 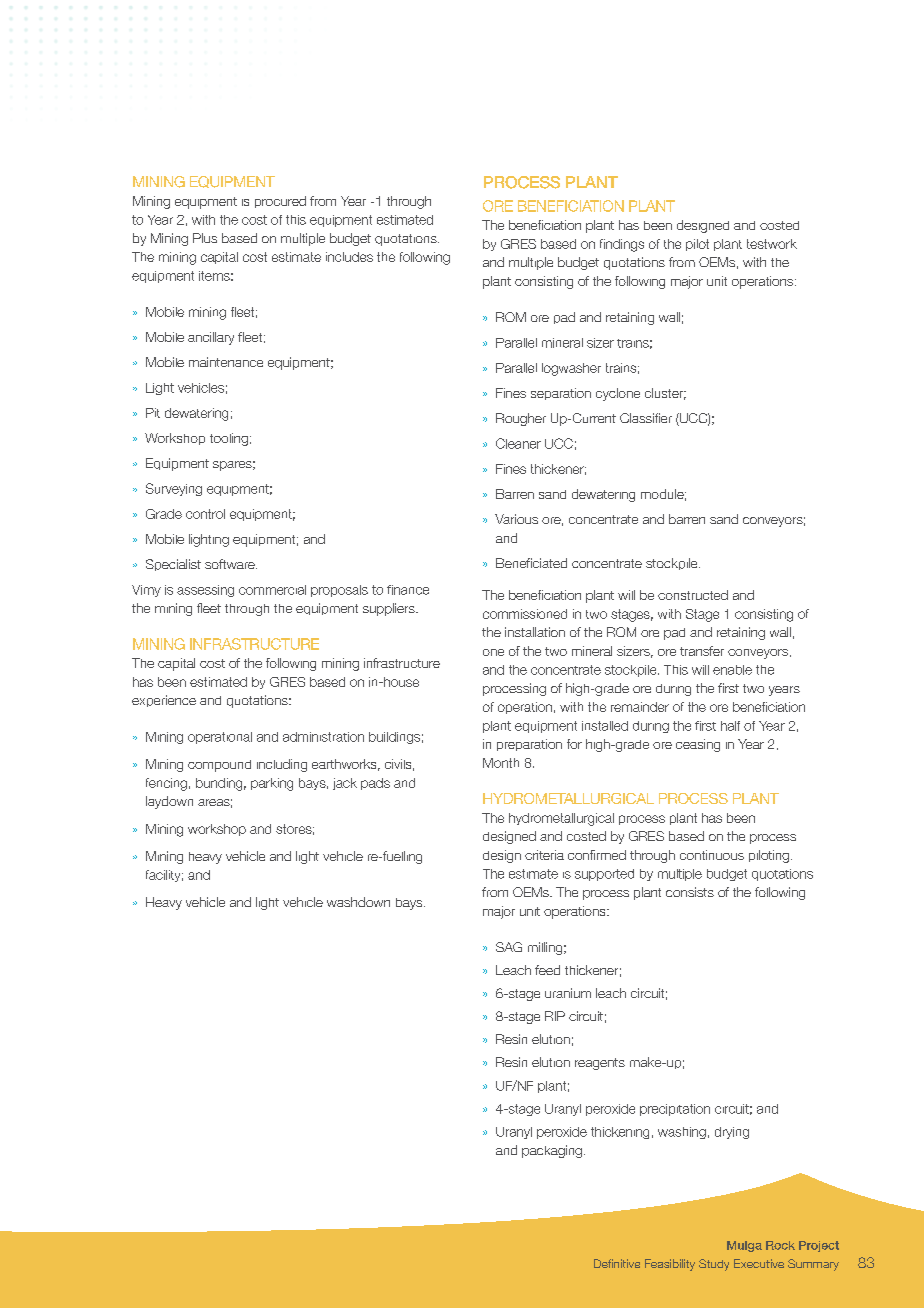 I want to click on packaging, so click(x=552, y=1151).
